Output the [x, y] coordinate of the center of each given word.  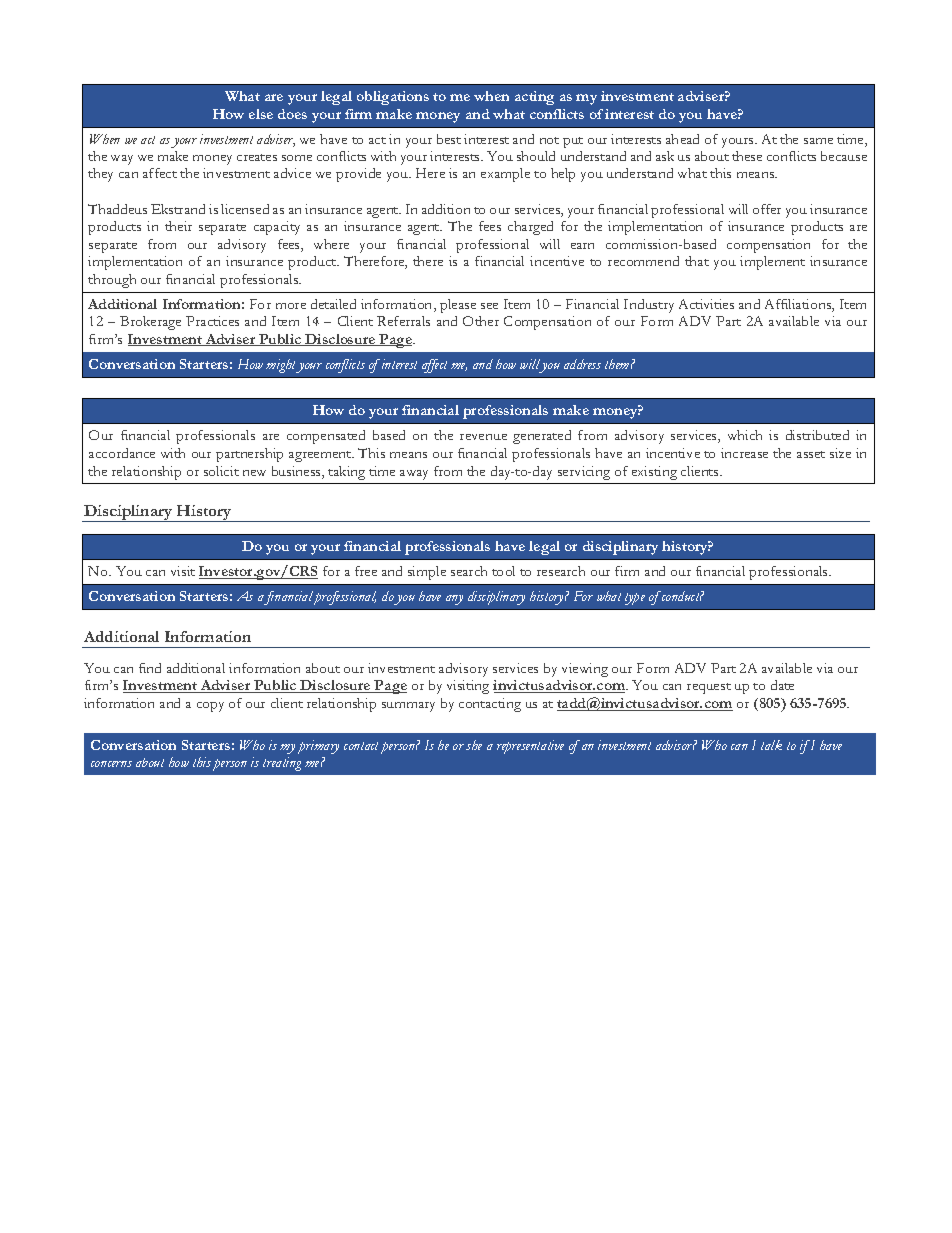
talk [771, 745]
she [474, 745]
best [449, 139]
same [818, 141]
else [261, 114]
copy [210, 707]
